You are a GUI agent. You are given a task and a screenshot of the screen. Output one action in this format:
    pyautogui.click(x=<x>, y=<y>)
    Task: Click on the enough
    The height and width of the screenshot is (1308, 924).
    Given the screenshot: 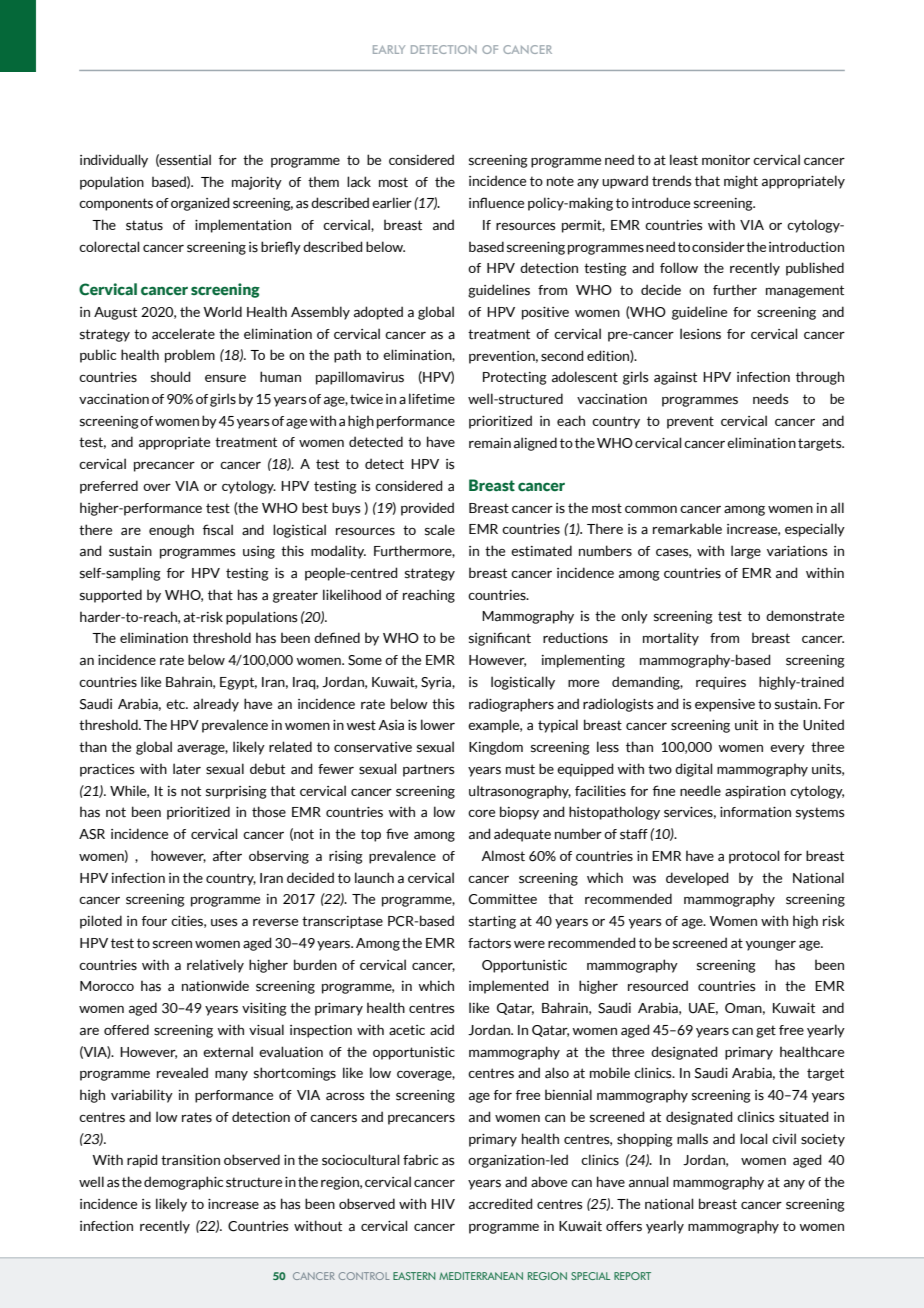 What is the action you would take?
    pyautogui.click(x=171, y=531)
